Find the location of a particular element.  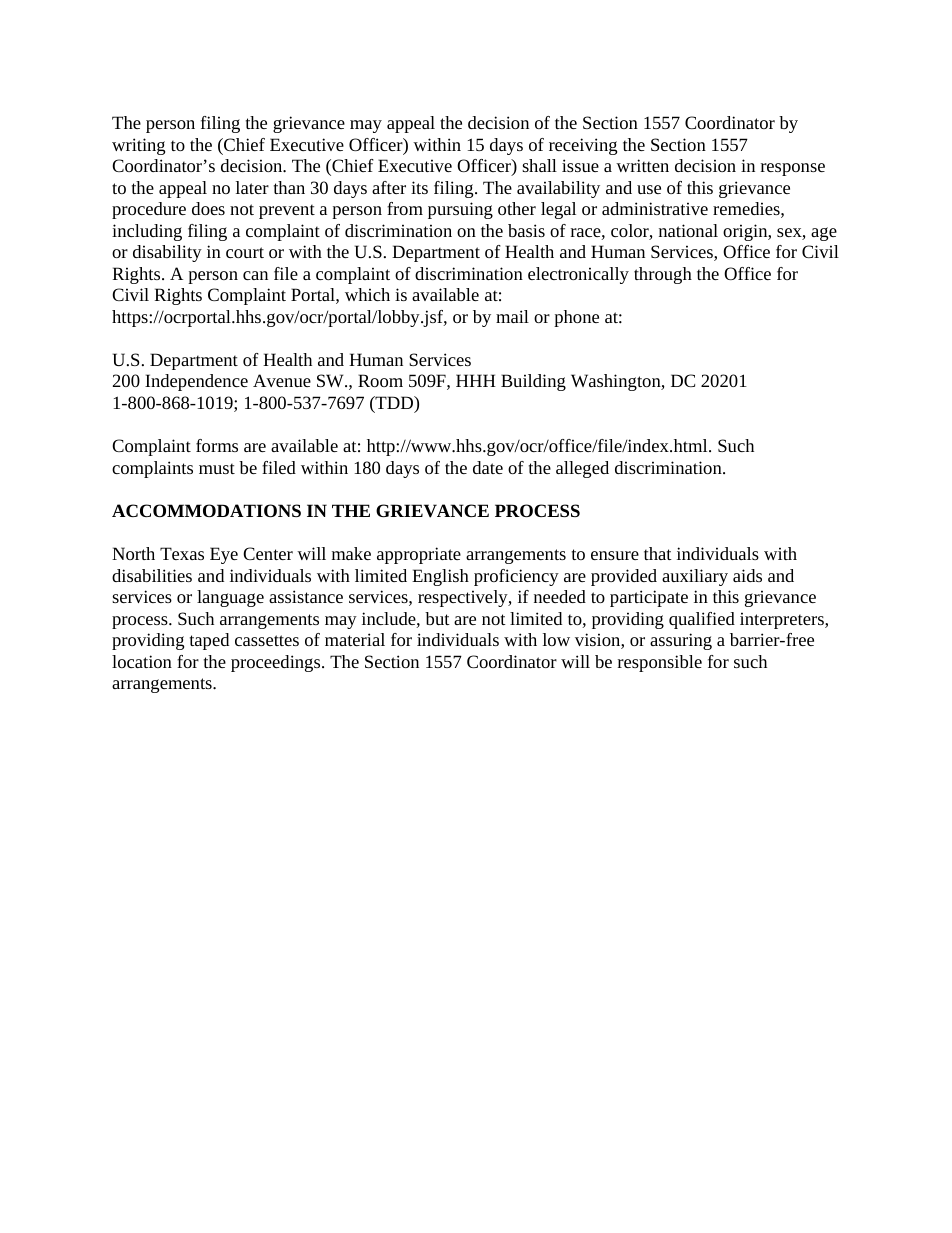

written is located at coordinates (642, 165).
